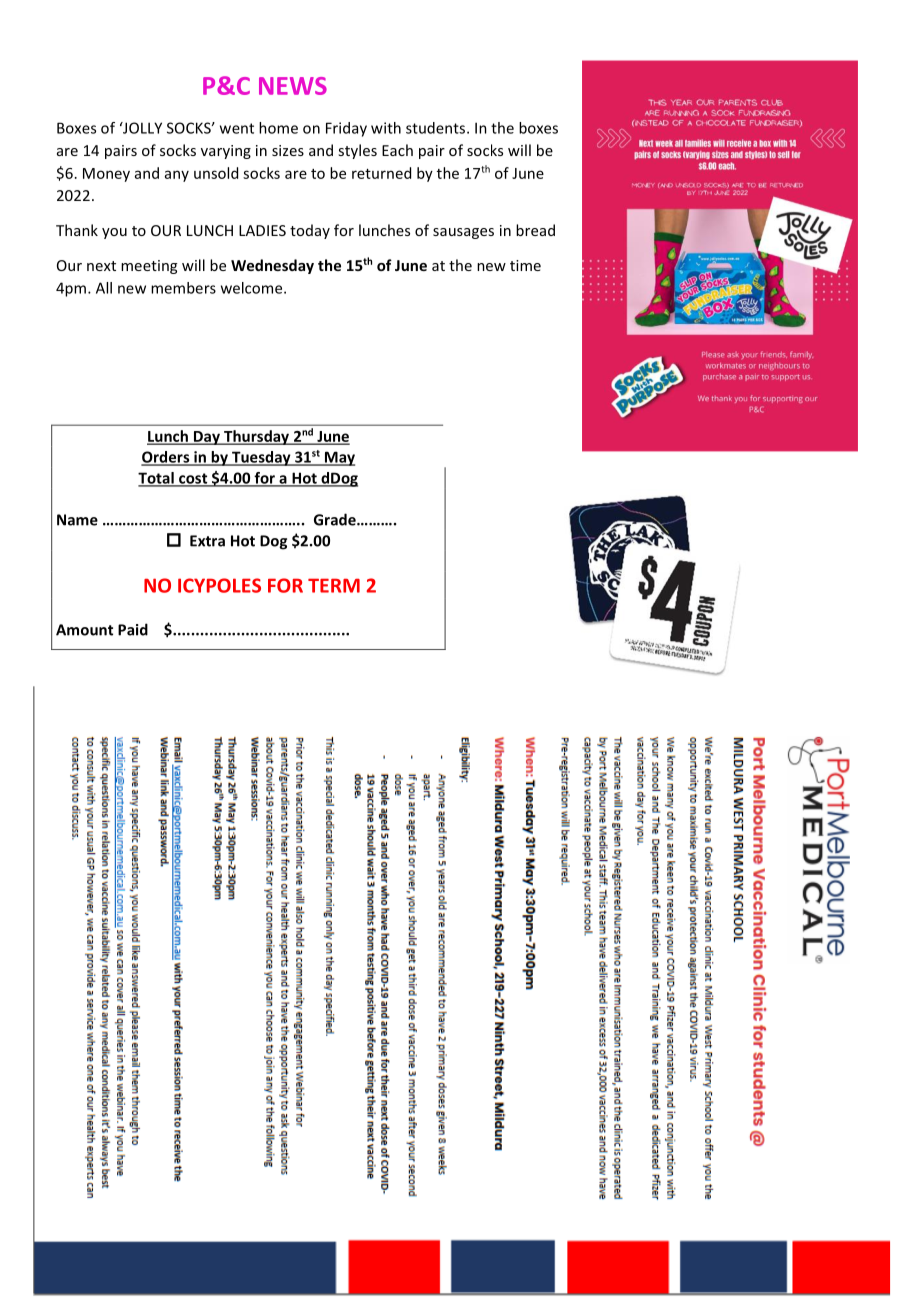 The image size is (924, 1308). What do you see at coordinates (166, 458) in the page?
I see `Orders` at bounding box center [166, 458].
